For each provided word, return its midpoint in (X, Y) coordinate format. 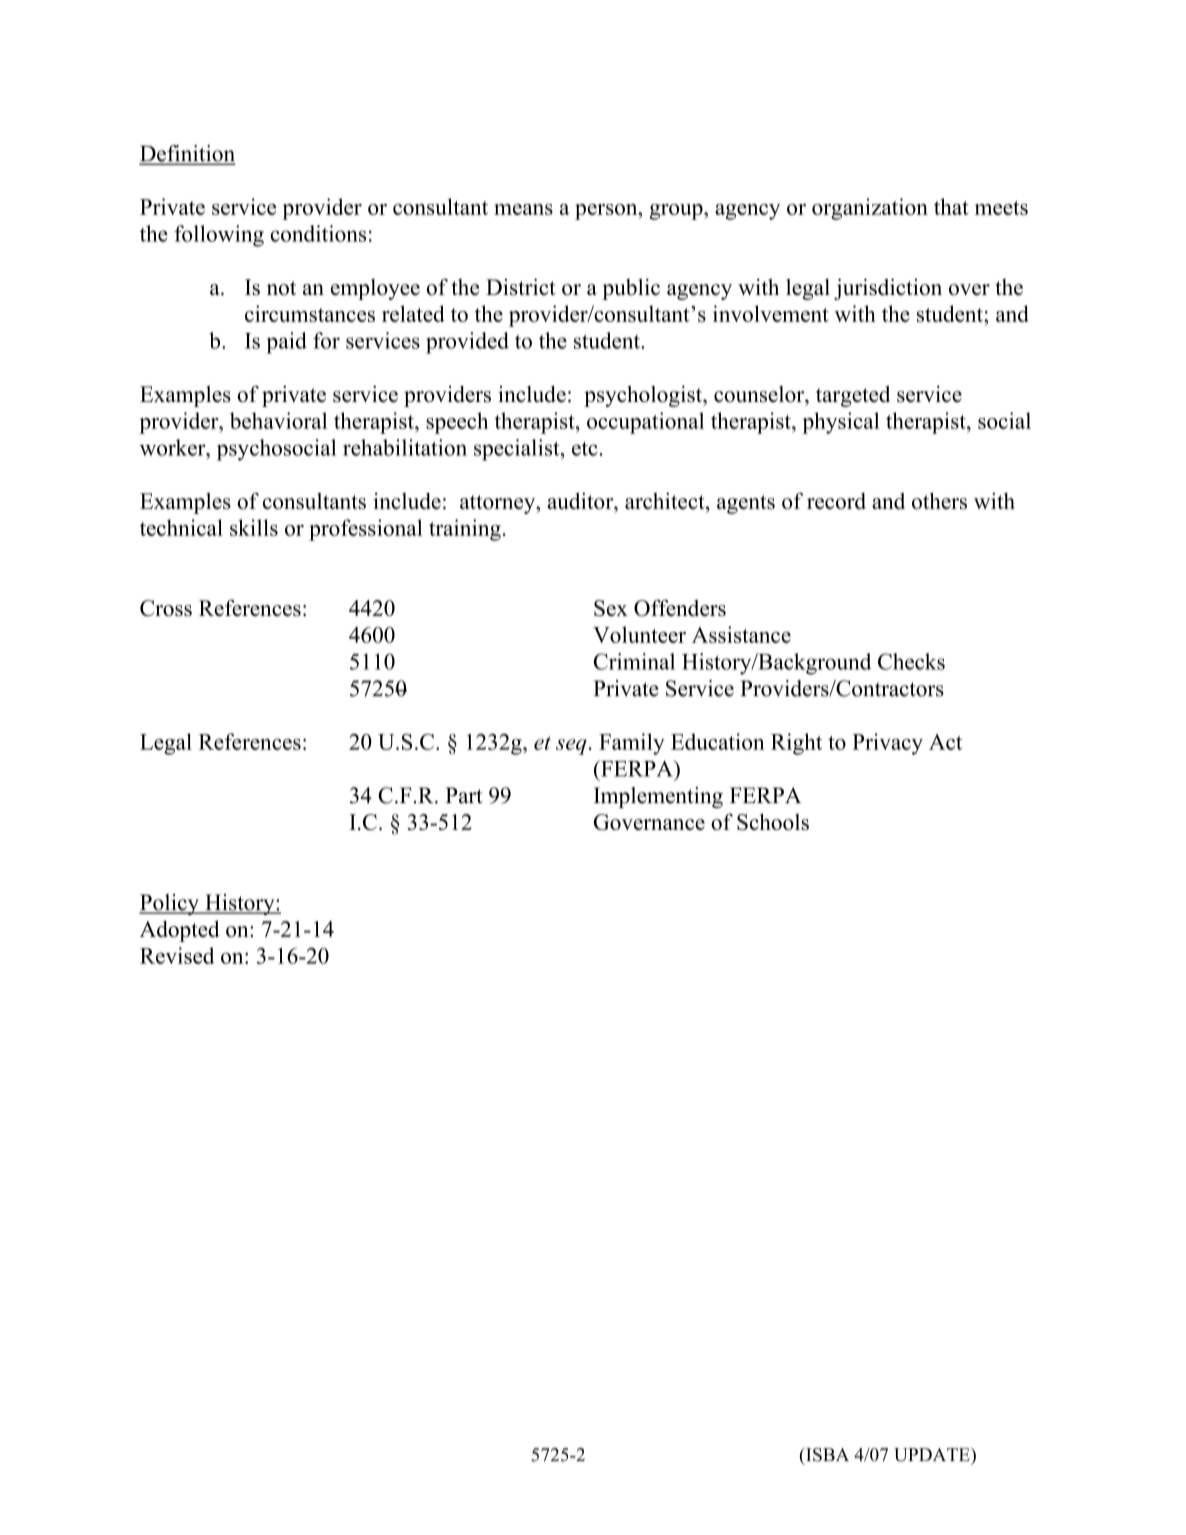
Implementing (658, 797)
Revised (177, 955)
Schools (773, 821)
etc (586, 449)
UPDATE (933, 1455)
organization (870, 209)
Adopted (180, 931)
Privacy (887, 744)
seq (571, 747)
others (939, 500)
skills (254, 527)
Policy (170, 904)
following (219, 236)
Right (796, 744)
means (523, 209)
